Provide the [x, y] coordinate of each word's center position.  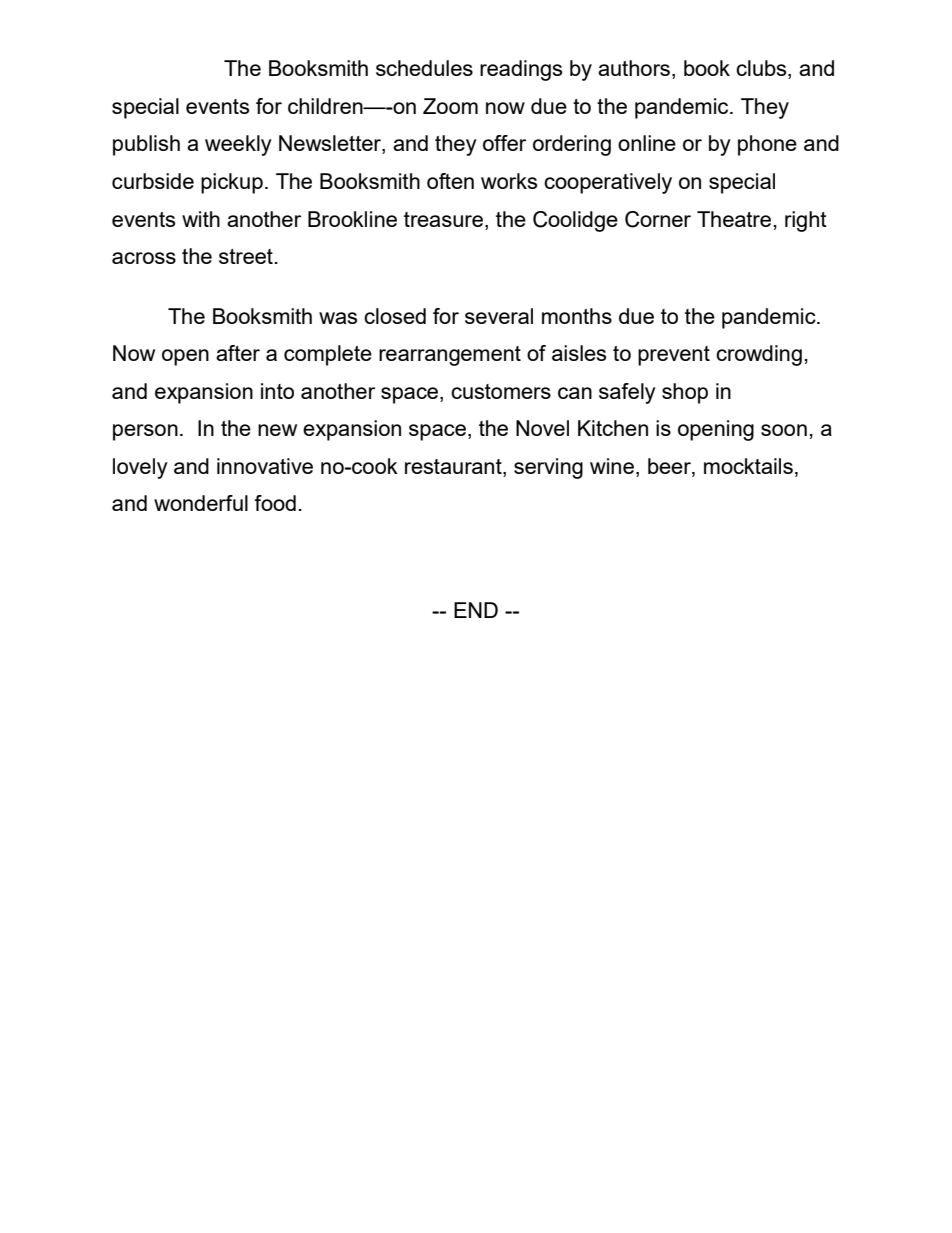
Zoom [450, 106]
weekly [238, 145]
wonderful [201, 503]
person [145, 432]
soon [784, 430]
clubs [762, 69]
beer [670, 467]
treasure [443, 219]
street [246, 256]
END [476, 610]
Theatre [734, 219]
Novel [542, 428]
